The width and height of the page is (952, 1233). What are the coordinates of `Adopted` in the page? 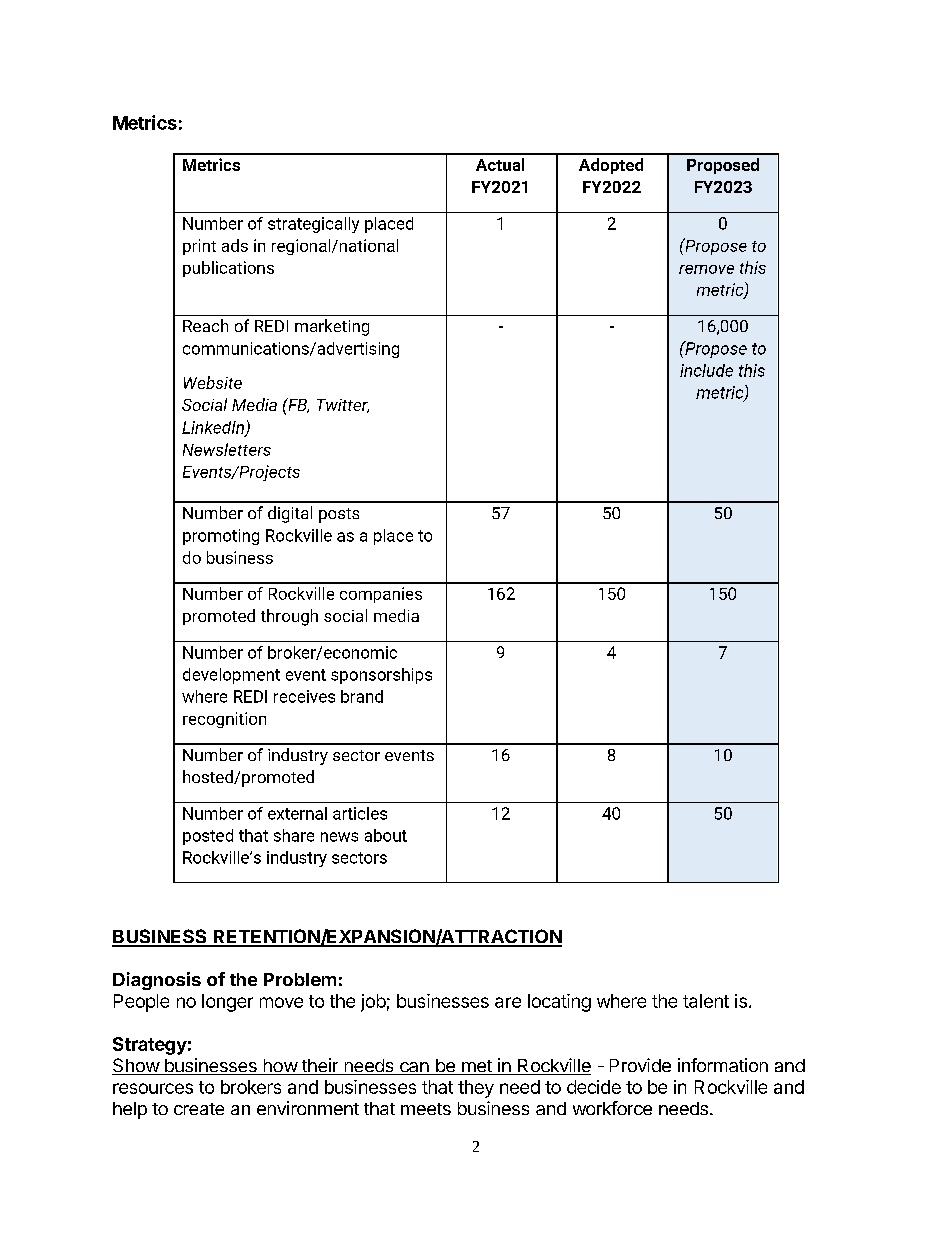 It's located at (611, 166).
